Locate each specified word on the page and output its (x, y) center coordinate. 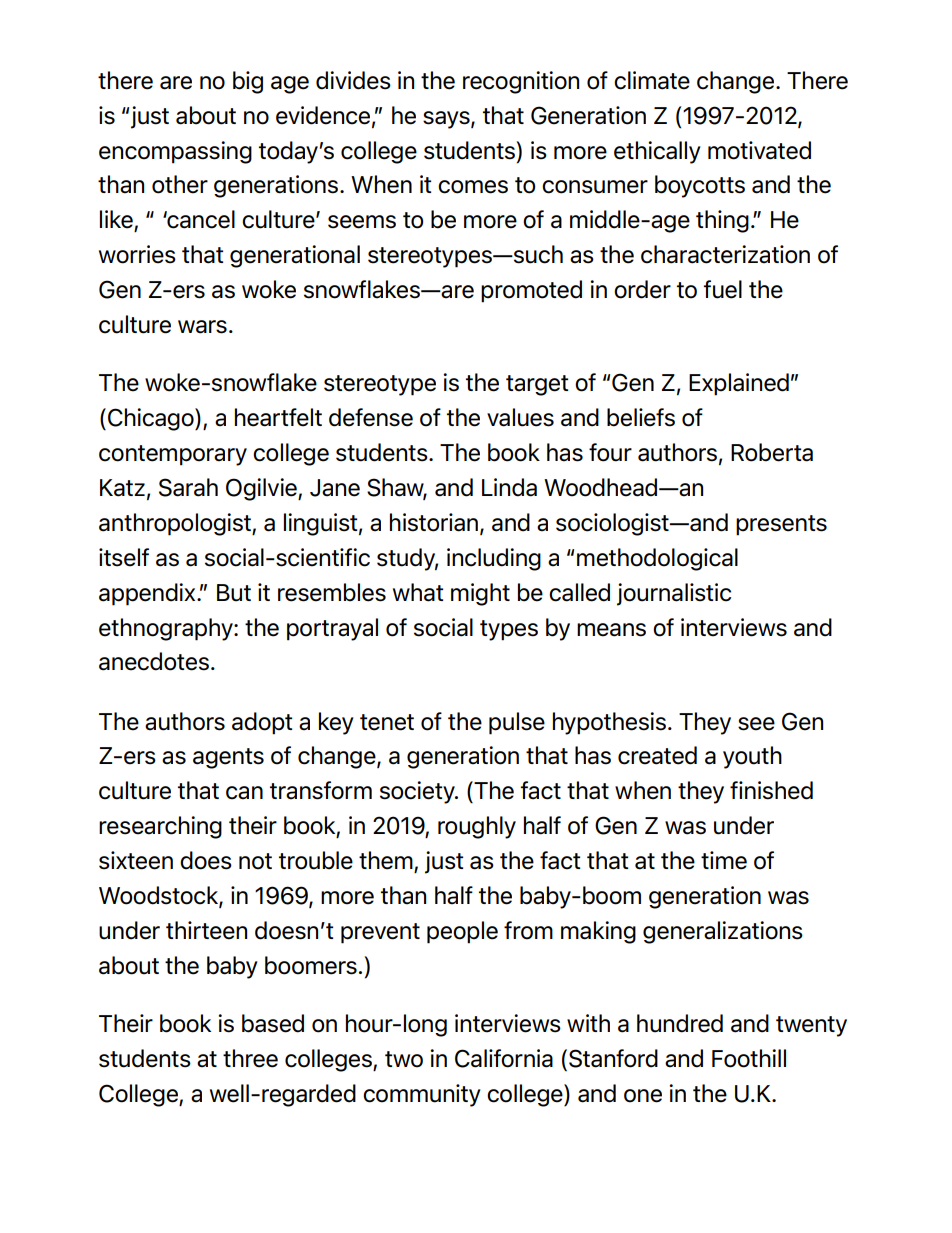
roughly (477, 827)
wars (202, 327)
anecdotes (154, 661)
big (248, 82)
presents (781, 525)
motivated (759, 150)
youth (752, 757)
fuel (723, 289)
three (250, 1058)
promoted (531, 291)
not (255, 861)
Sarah (188, 487)
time (724, 860)
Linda (509, 487)
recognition (521, 82)
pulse (517, 723)
